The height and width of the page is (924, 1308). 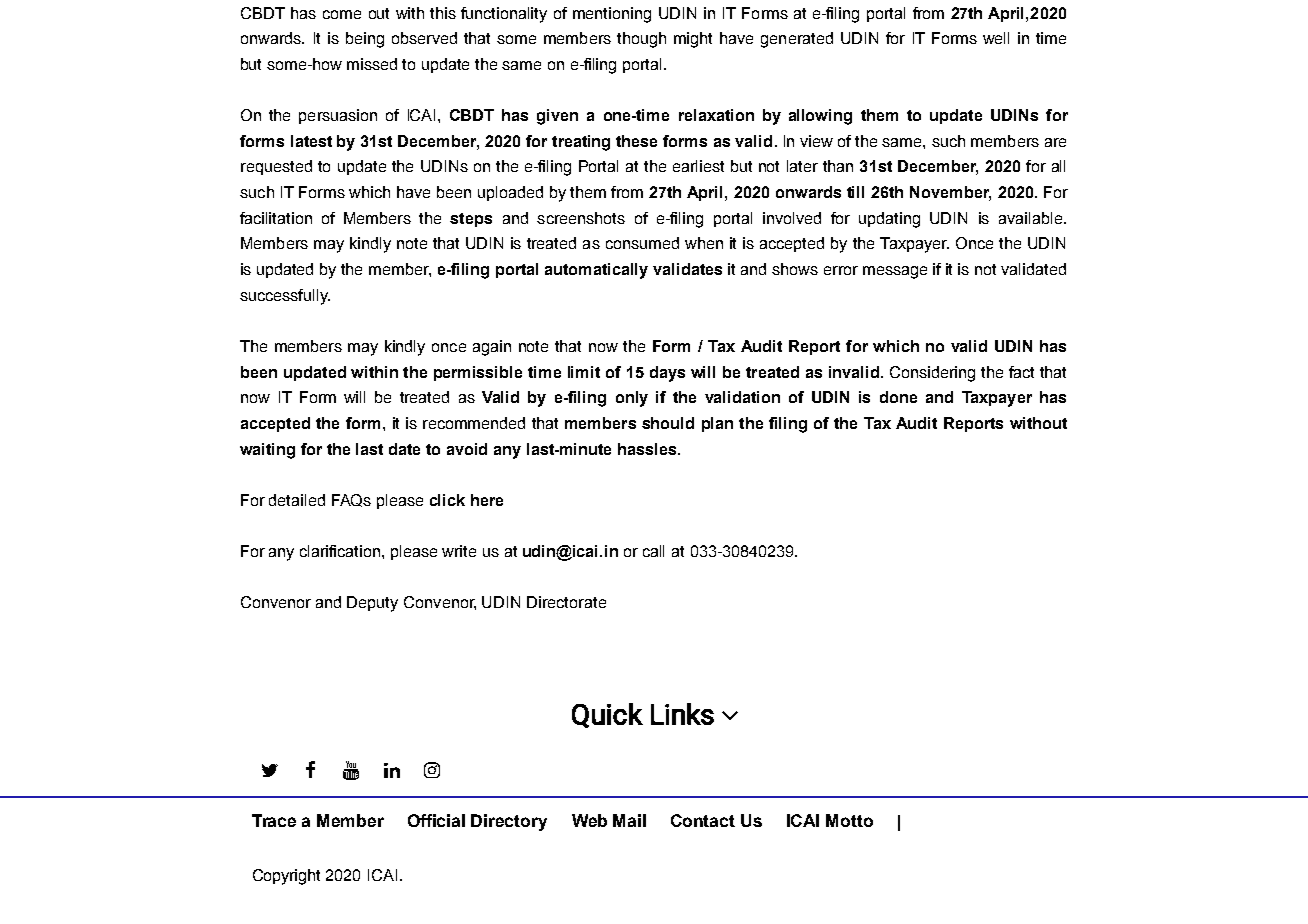 I want to click on successfully, so click(x=285, y=297).
